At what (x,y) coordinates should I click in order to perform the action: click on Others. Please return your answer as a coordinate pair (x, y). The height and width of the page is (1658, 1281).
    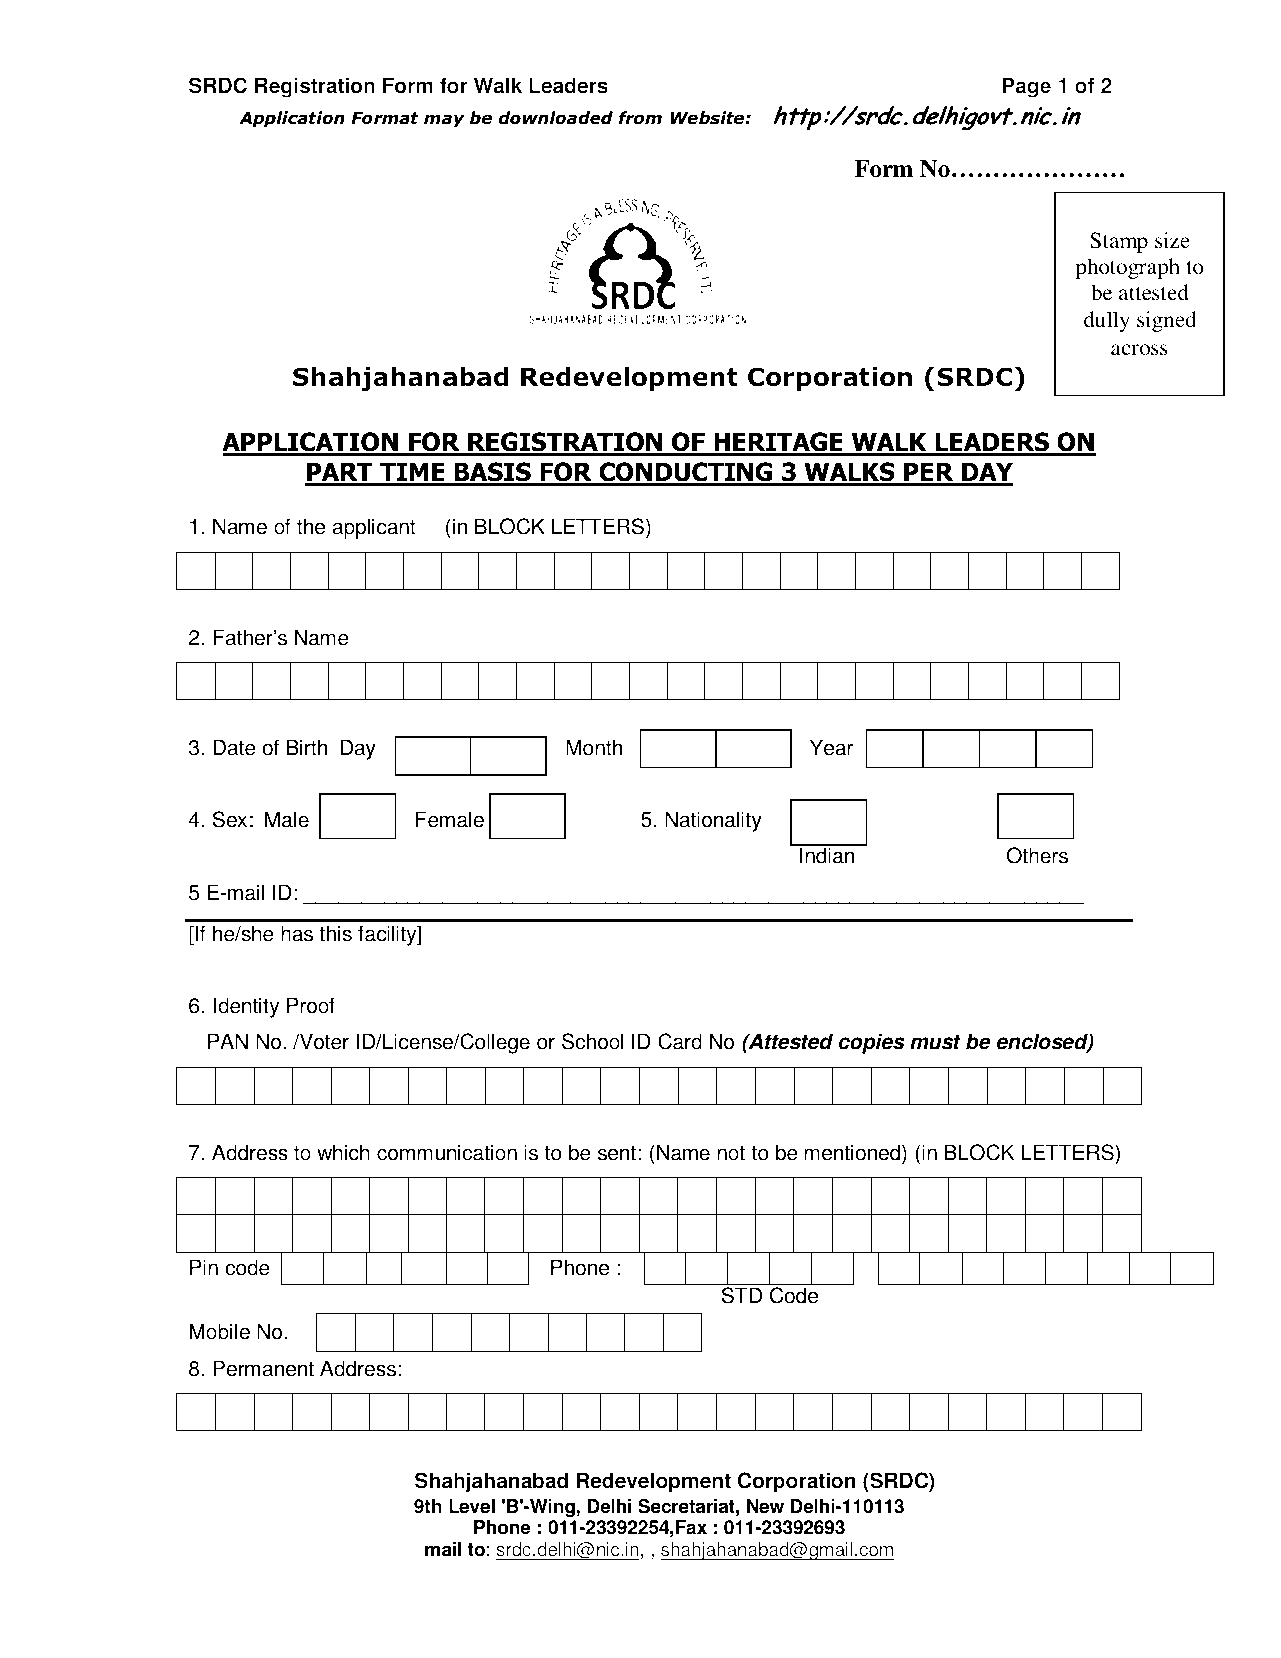
    Looking at the image, I should click on (1037, 855).
